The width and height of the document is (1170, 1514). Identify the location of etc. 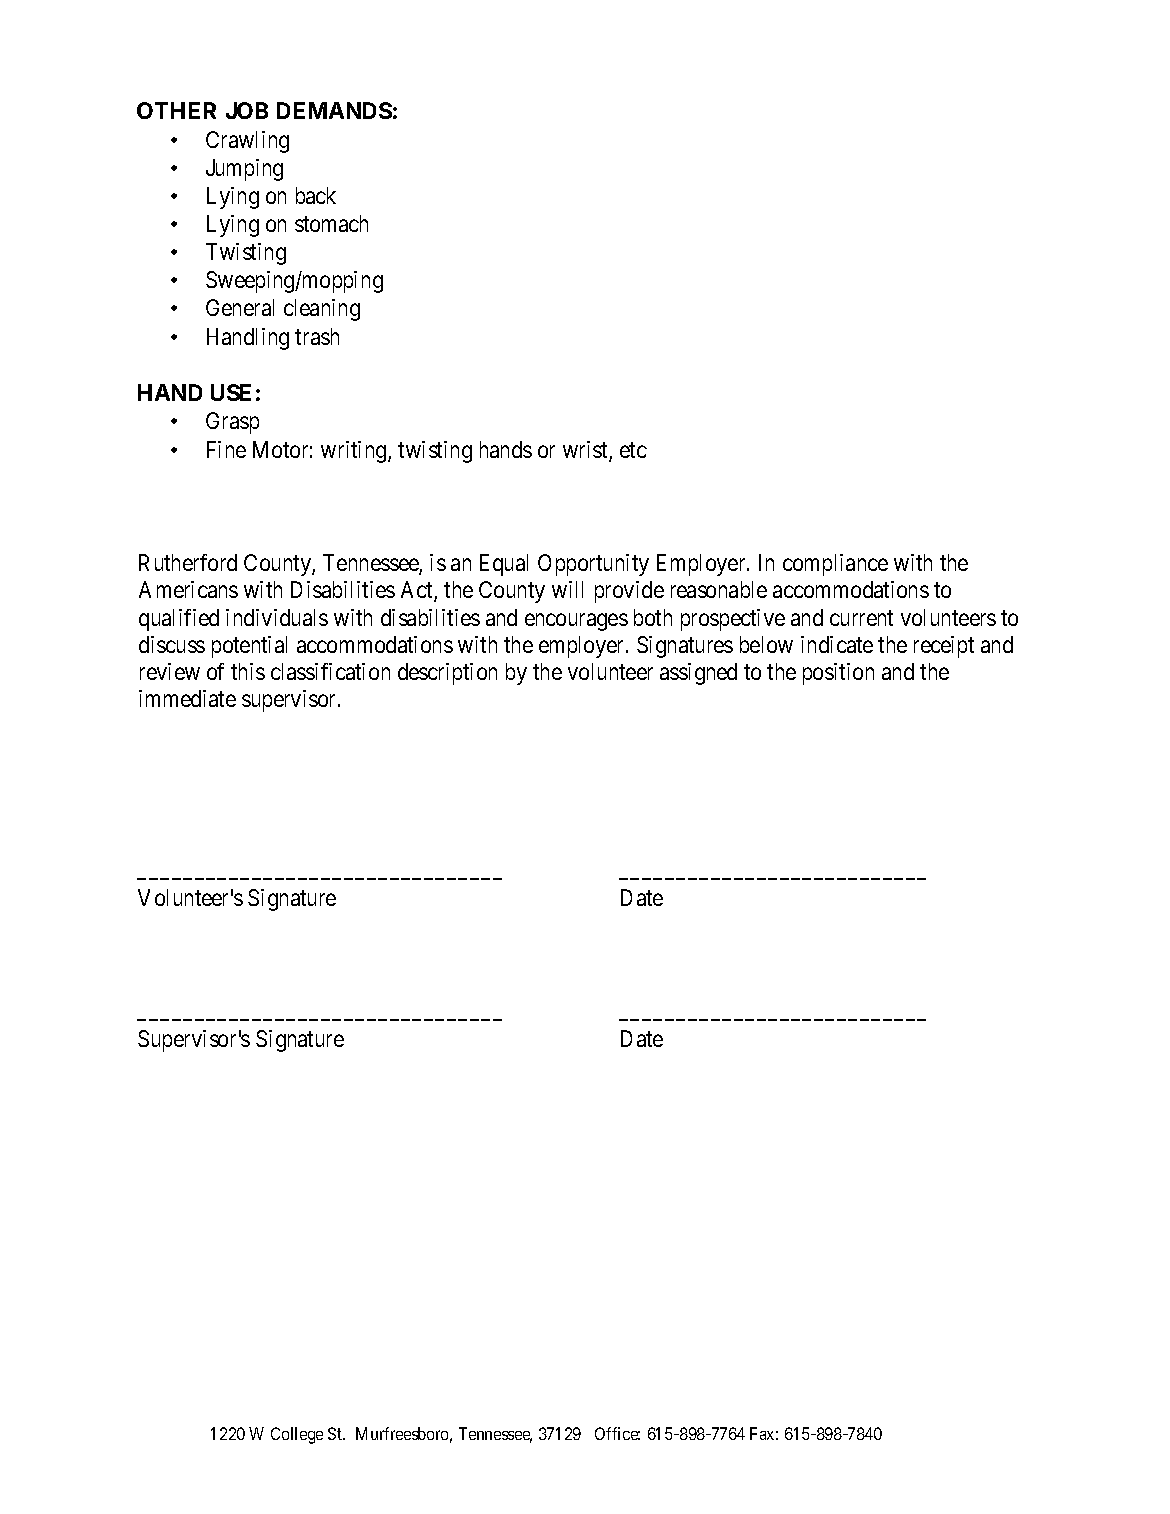
(633, 450).
